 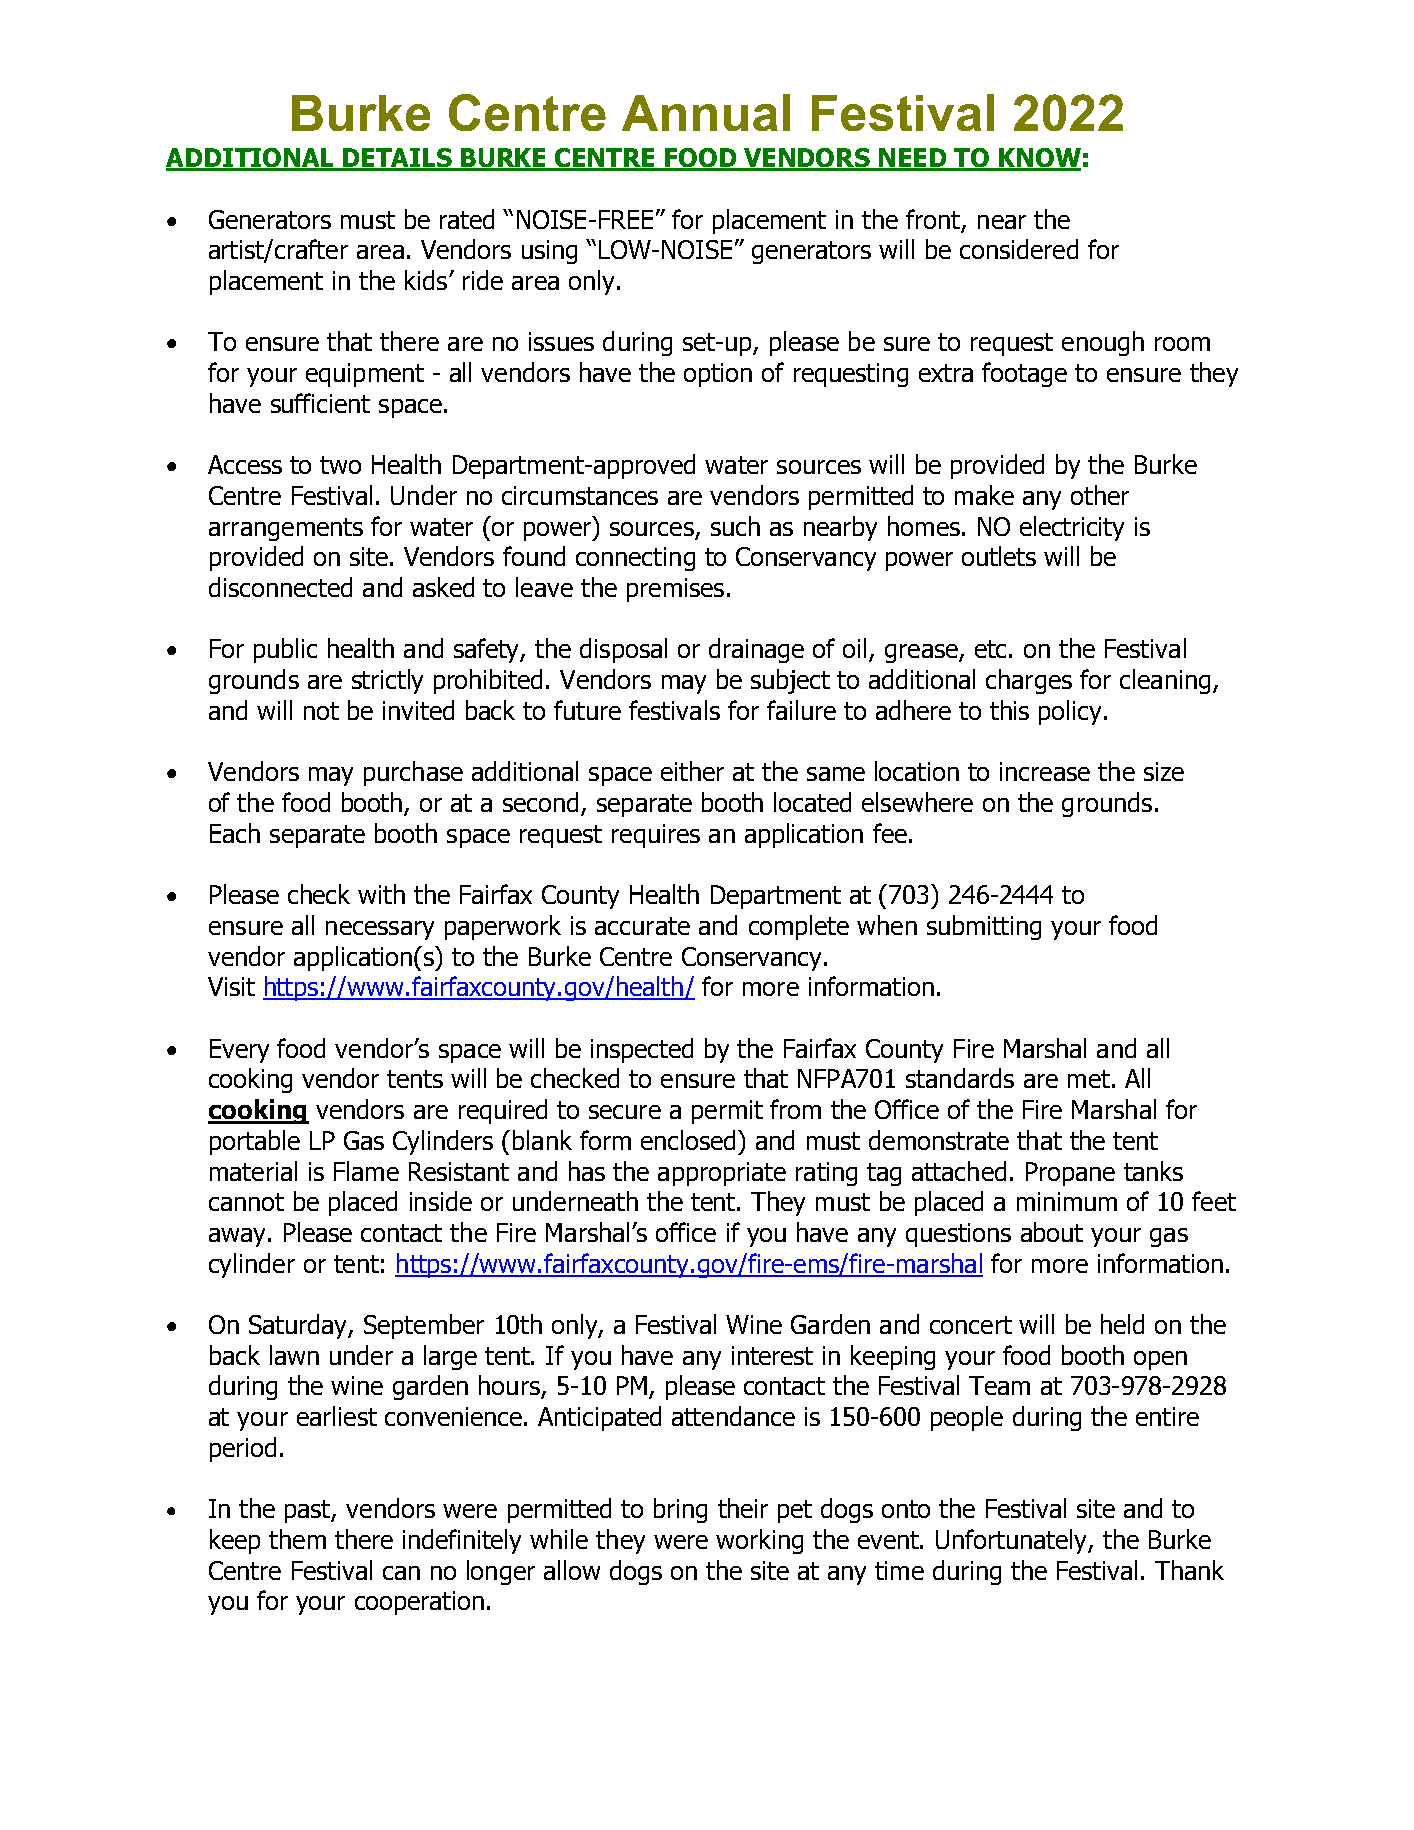 I want to click on Flame, so click(x=366, y=1171).
